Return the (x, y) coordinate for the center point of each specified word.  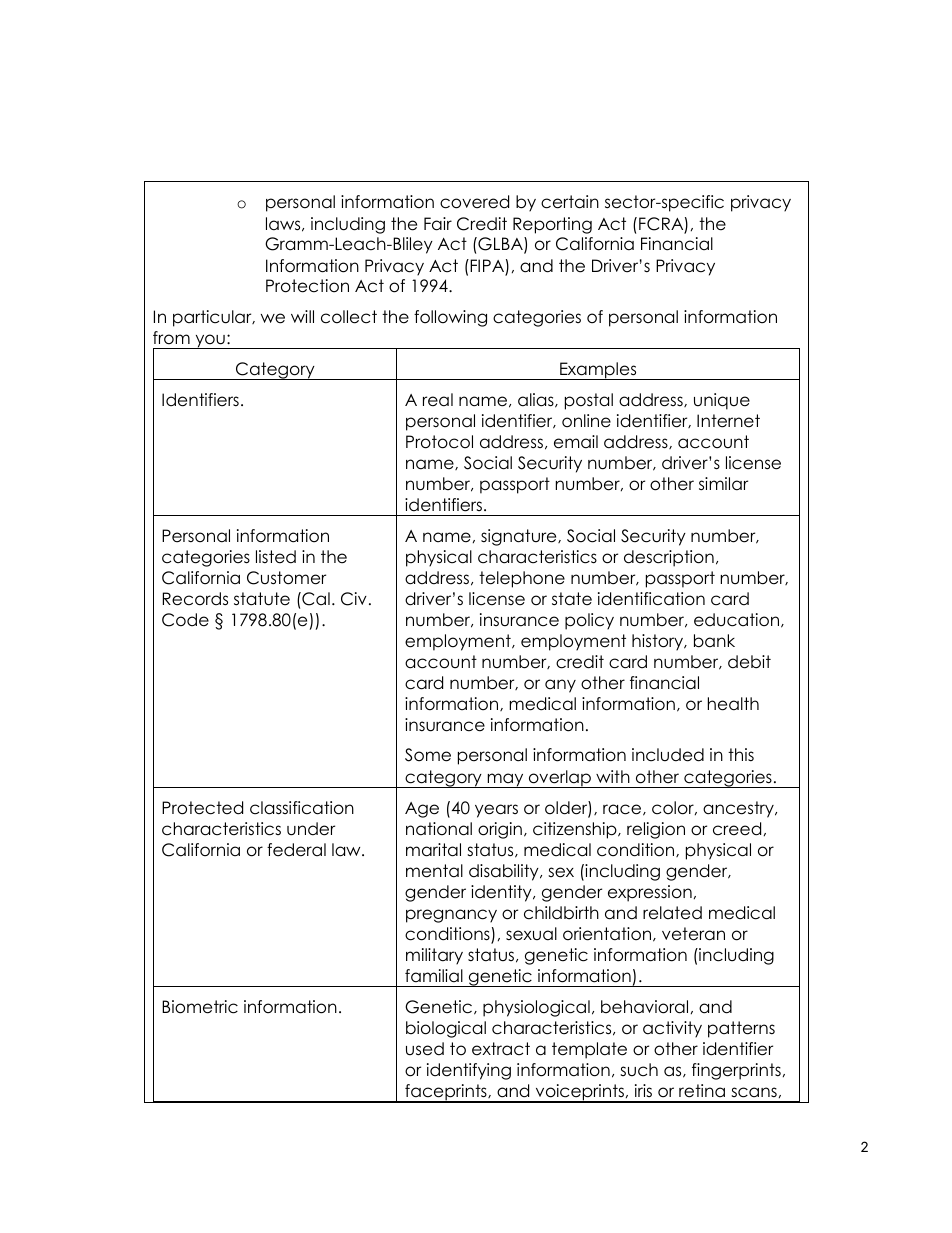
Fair (438, 224)
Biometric (200, 1007)
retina (702, 1091)
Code (185, 620)
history (659, 642)
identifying (469, 1071)
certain (570, 202)
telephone (522, 579)
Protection (307, 286)
